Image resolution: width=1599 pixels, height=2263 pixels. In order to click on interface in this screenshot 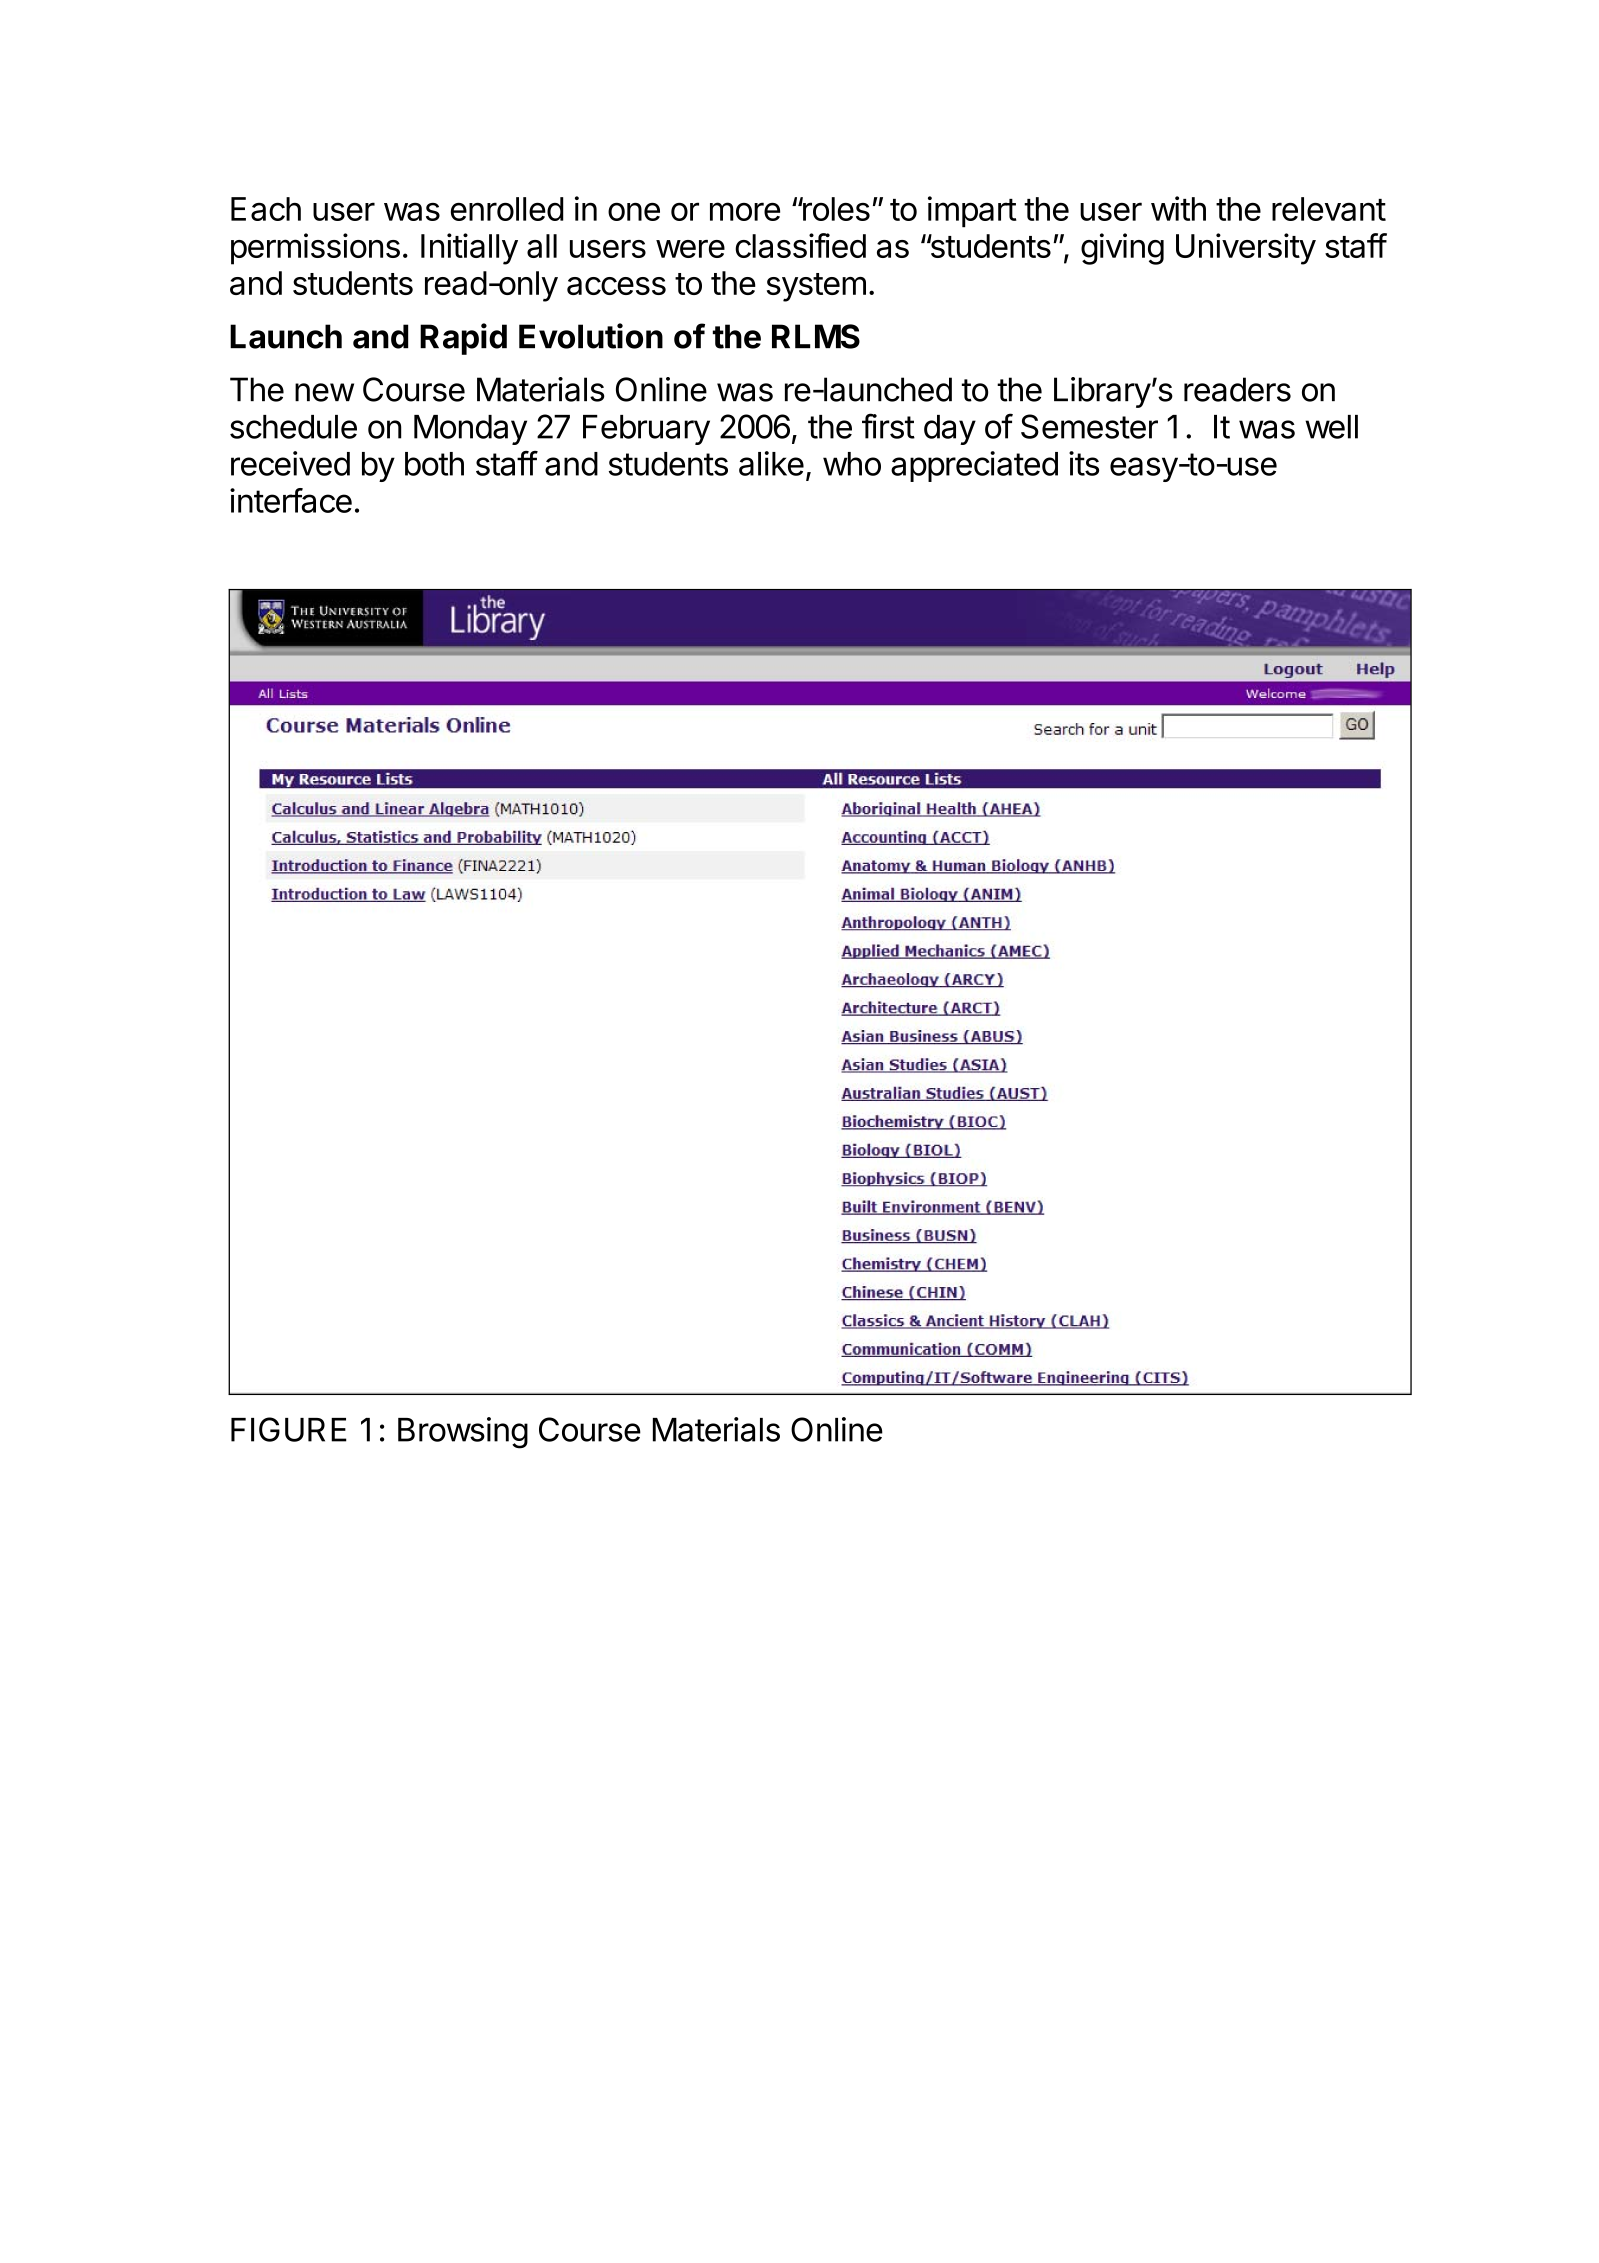, I will do `click(291, 500)`.
